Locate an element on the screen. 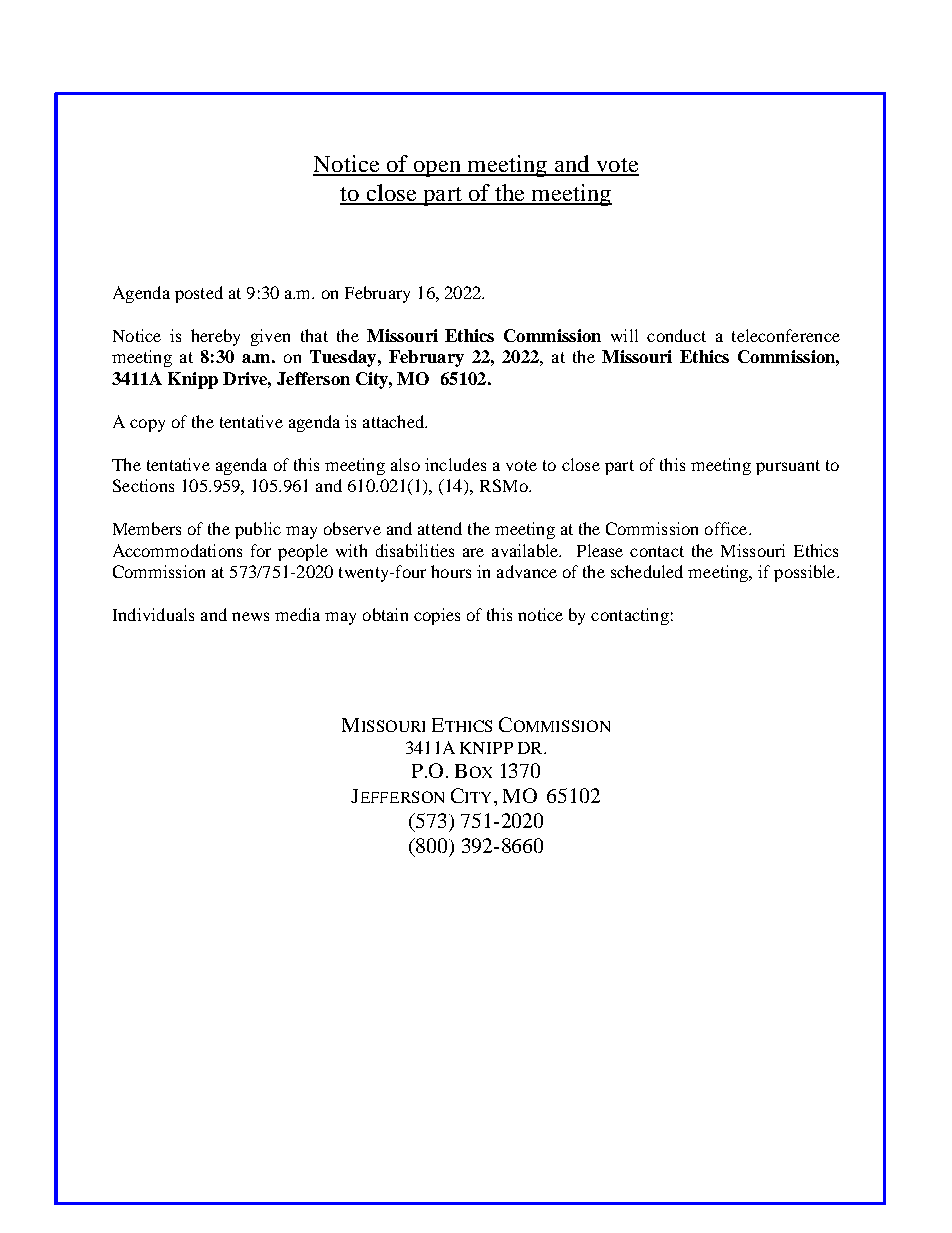  copies is located at coordinates (437, 616).
